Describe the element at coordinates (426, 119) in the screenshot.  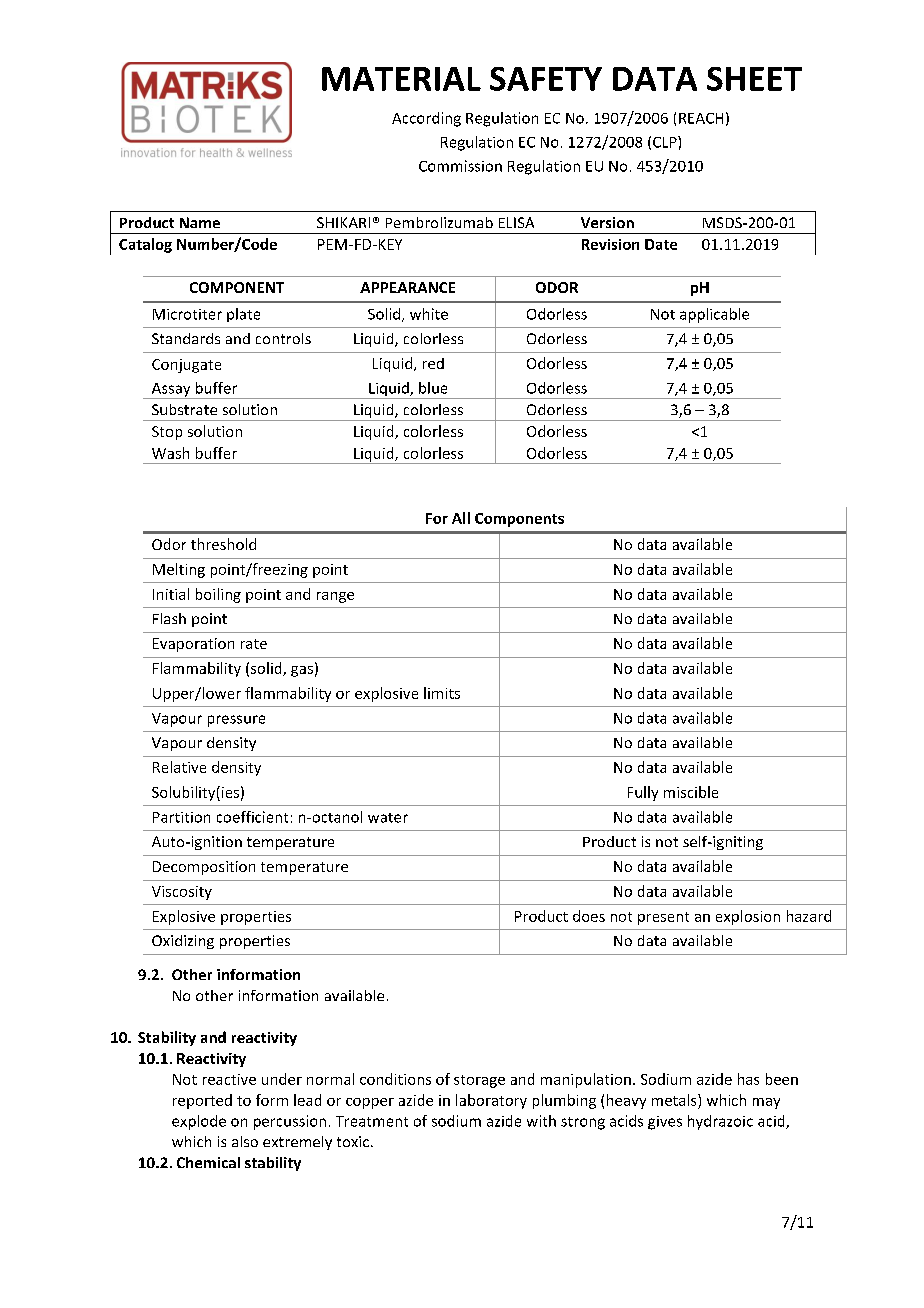
I see `According` at that location.
